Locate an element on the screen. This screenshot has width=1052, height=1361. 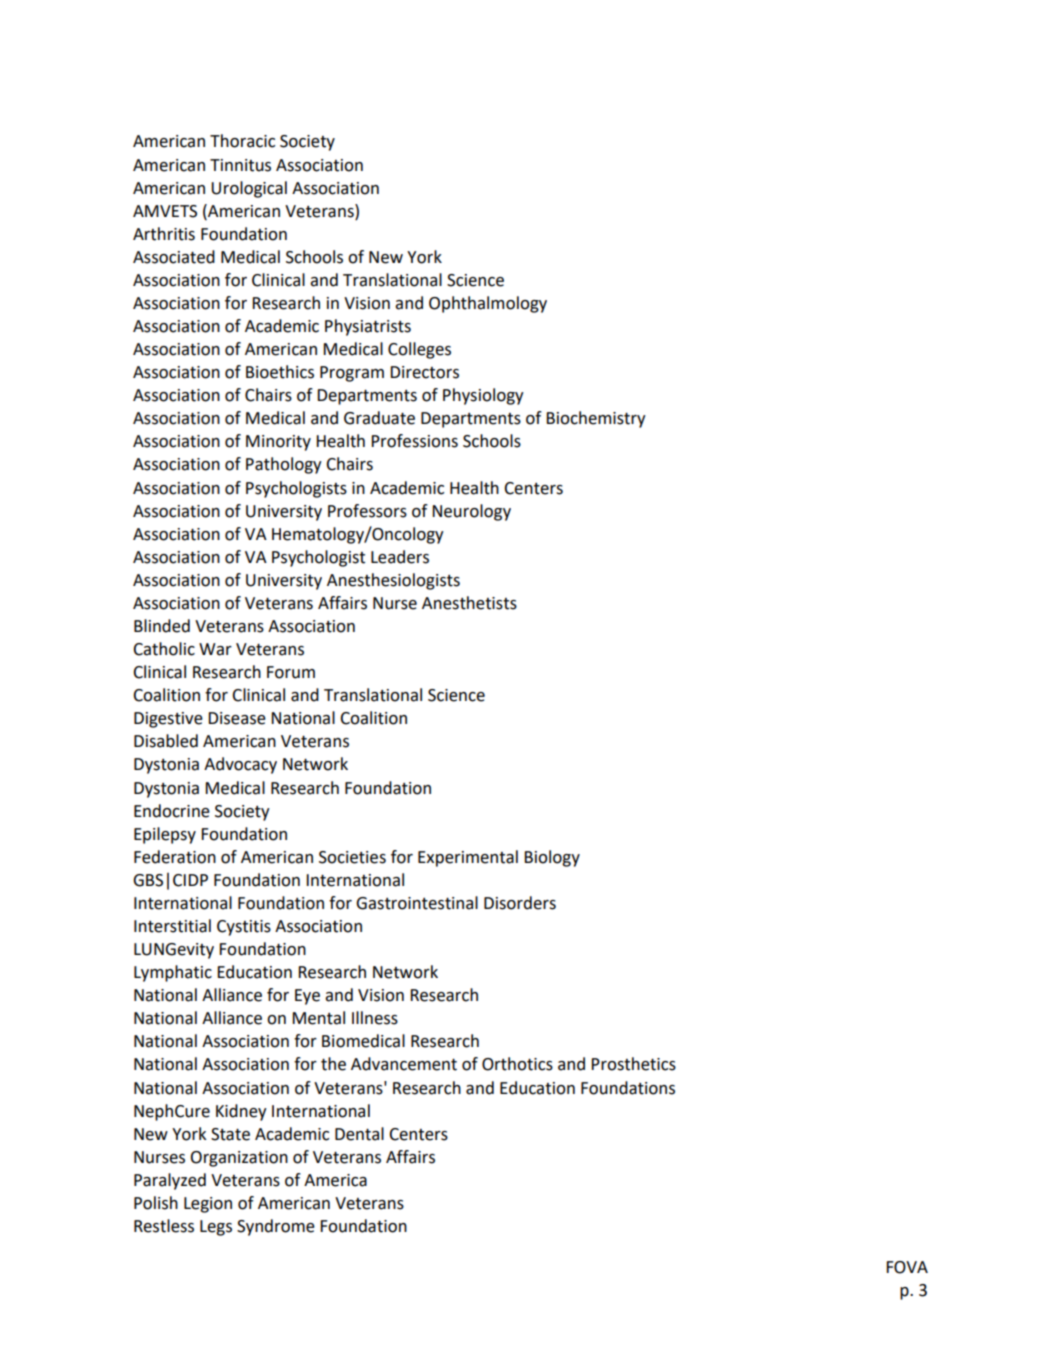
Tinnitus is located at coordinates (240, 165).
